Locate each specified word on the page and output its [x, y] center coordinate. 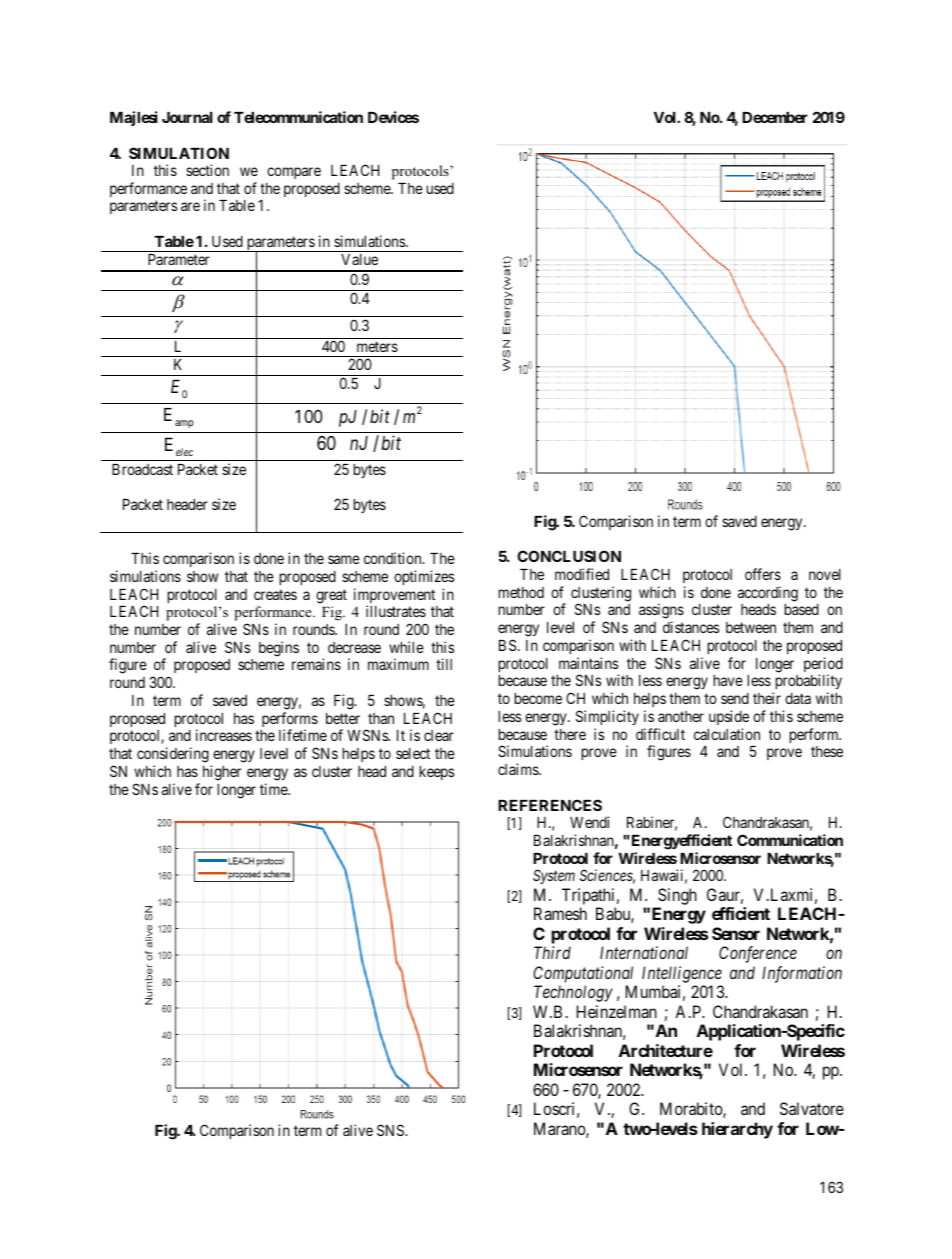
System [554, 876]
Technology [573, 993]
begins [279, 649]
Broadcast [142, 469]
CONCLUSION [569, 556]
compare [294, 173]
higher [222, 773]
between [751, 627]
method [521, 592]
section [207, 170]
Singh [677, 896]
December [775, 117]
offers [763, 574]
